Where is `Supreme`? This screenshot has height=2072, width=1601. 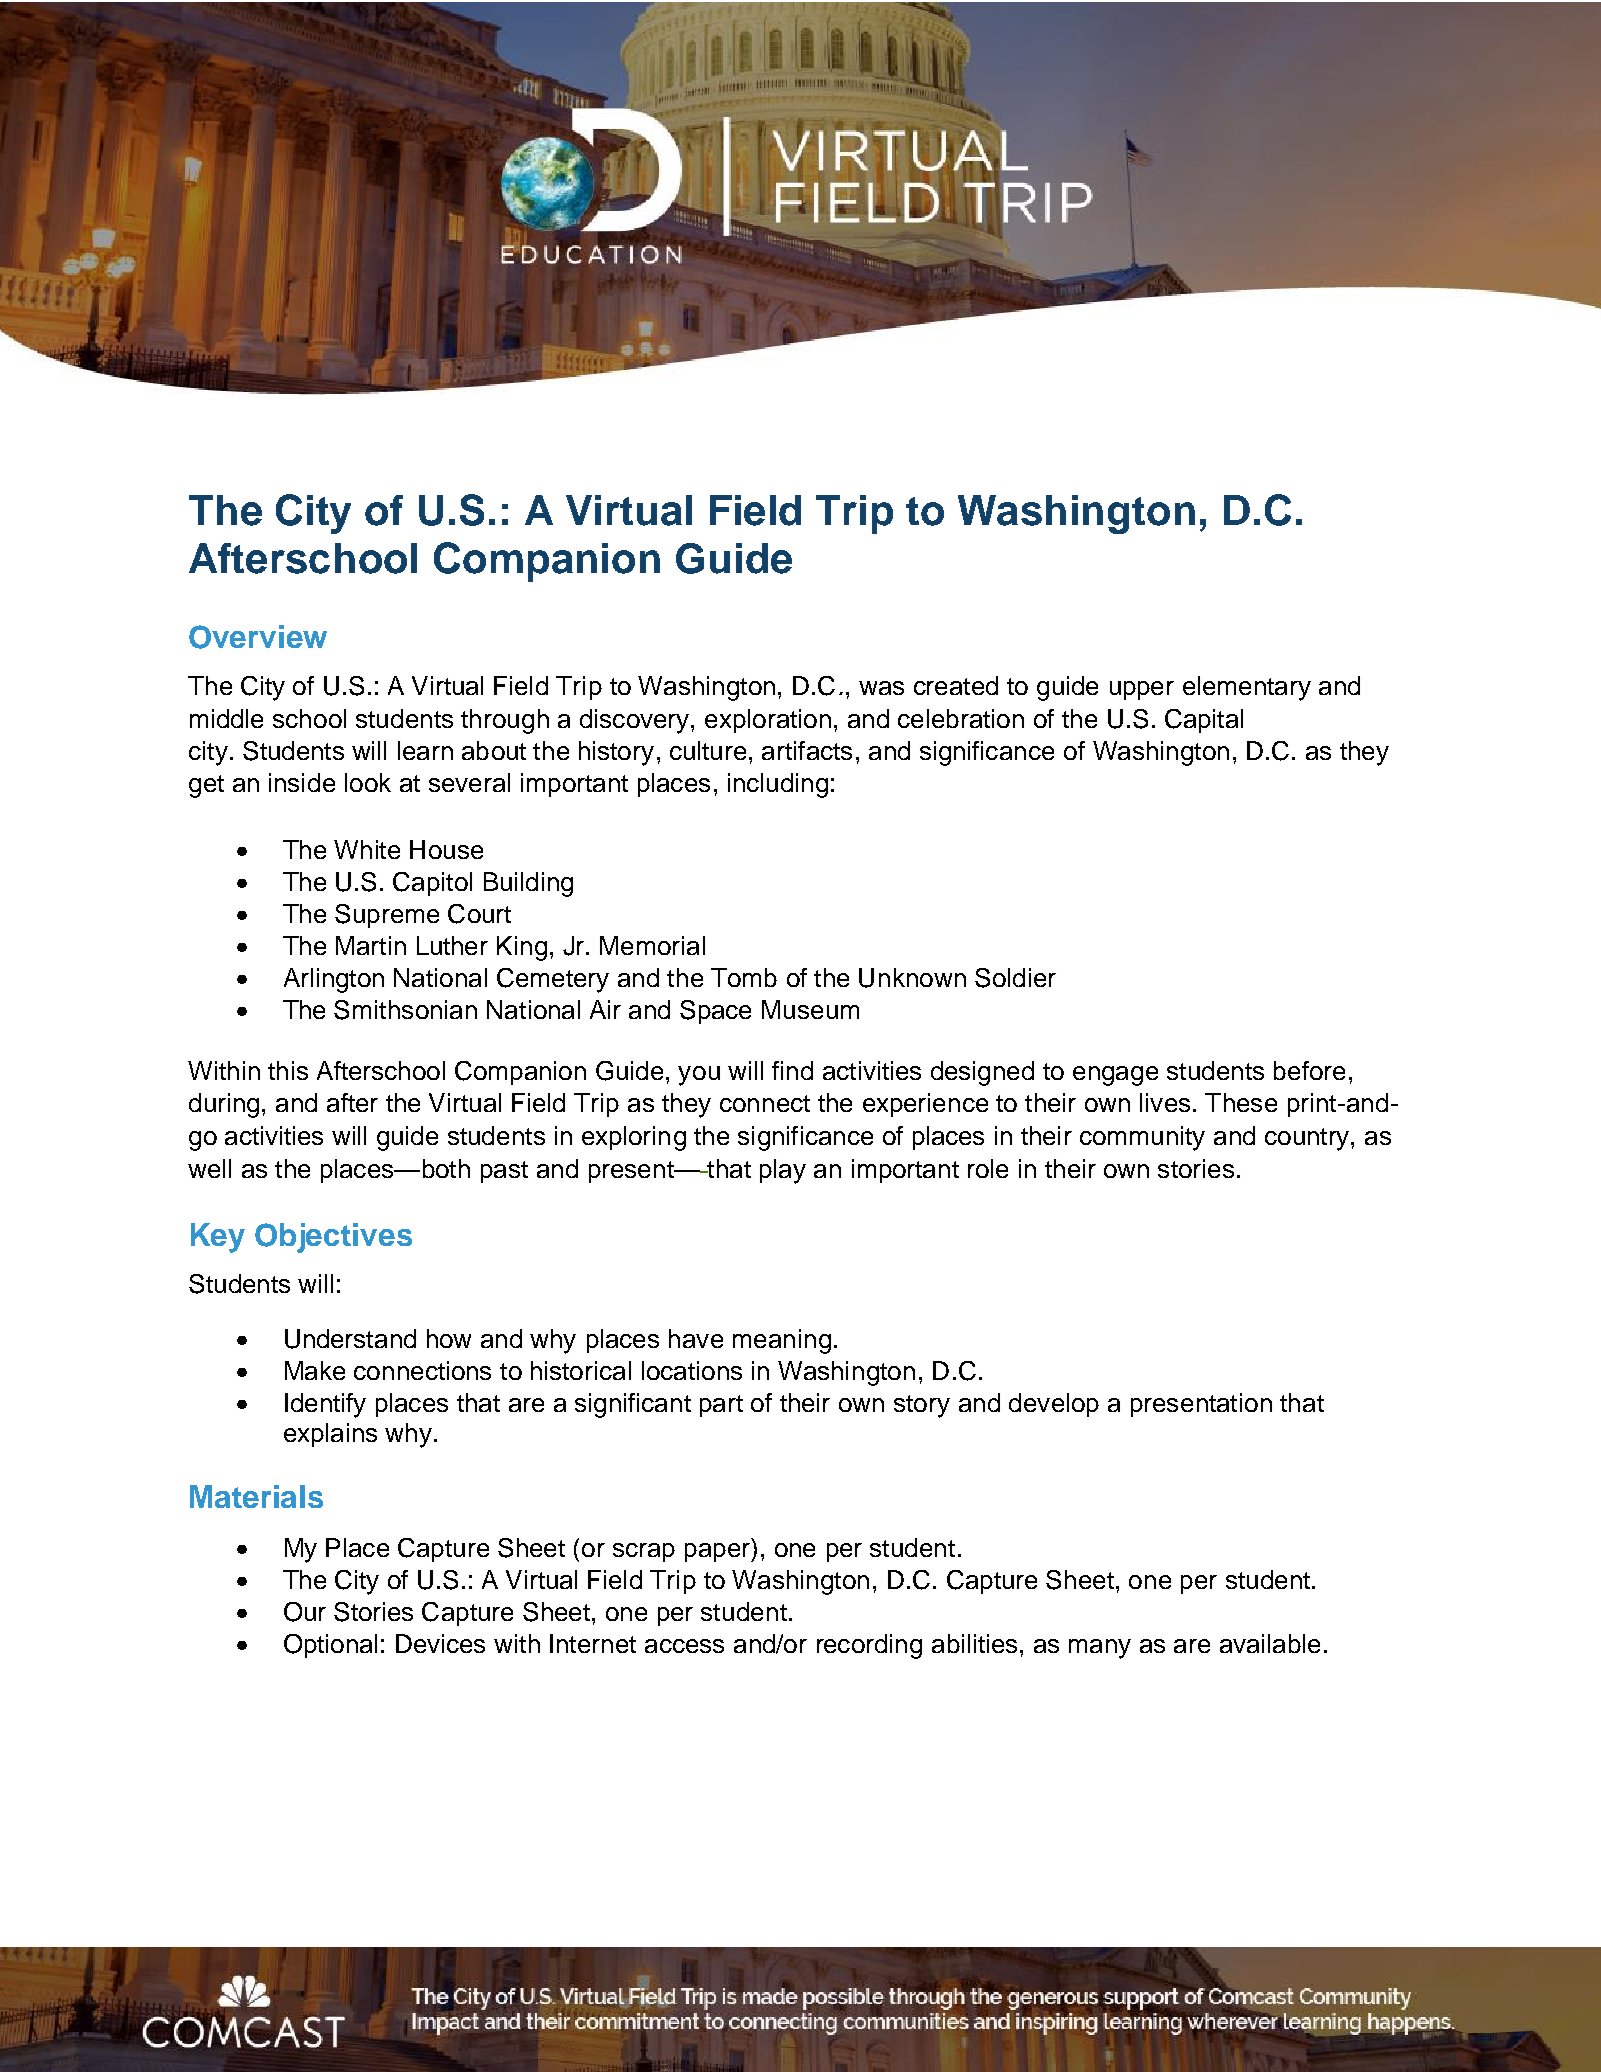 Supreme is located at coordinates (387, 916).
